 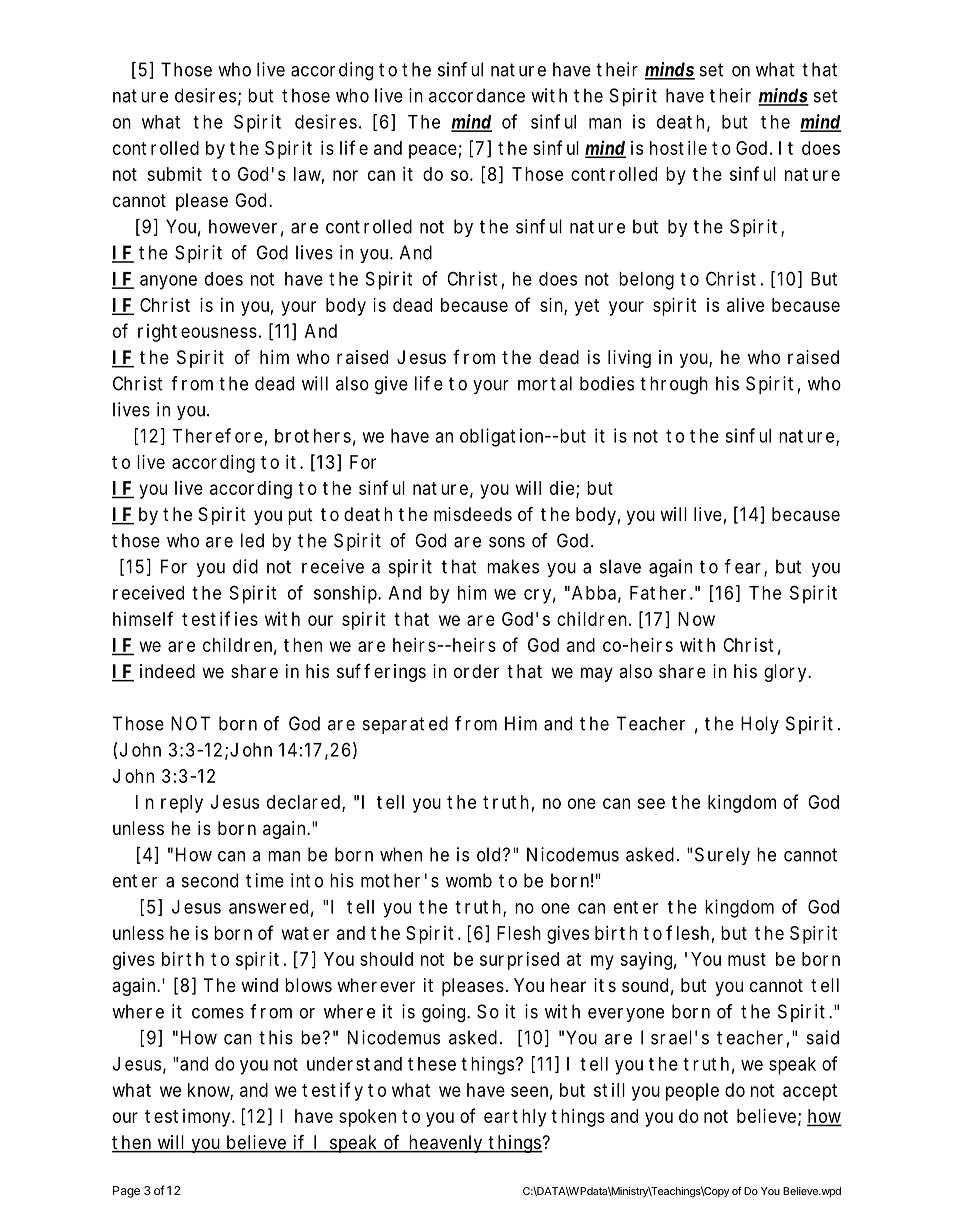 What do you see at coordinates (722, 856) in the screenshot?
I see `Surely` at bounding box center [722, 856].
